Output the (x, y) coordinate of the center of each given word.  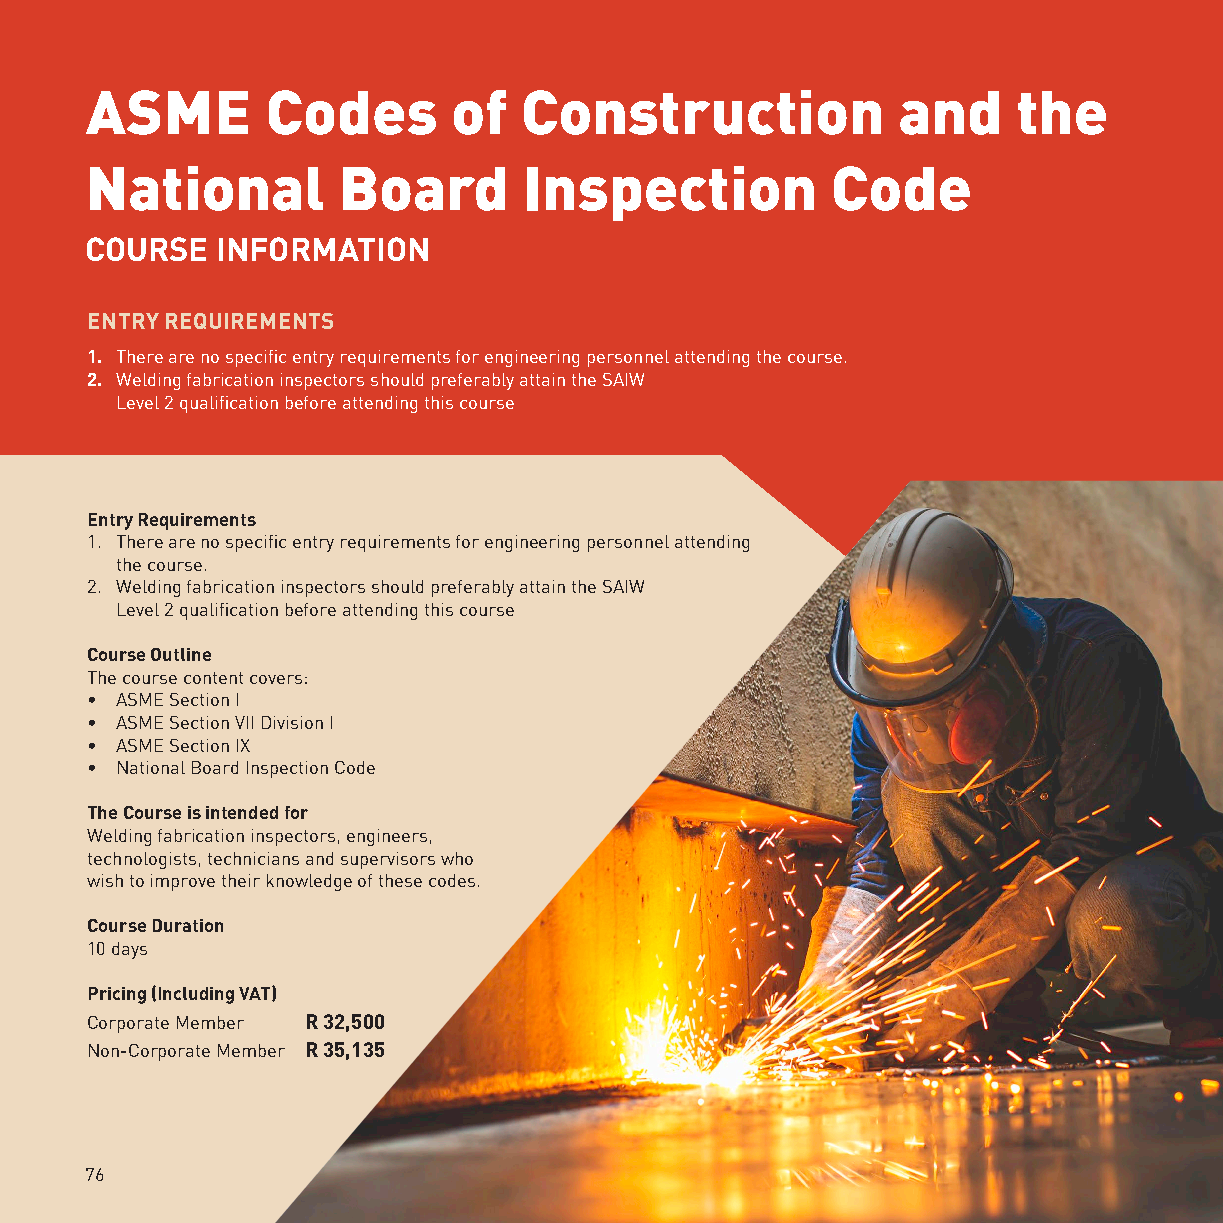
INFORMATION (323, 249)
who (457, 858)
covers (276, 679)
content (213, 678)
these (400, 880)
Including (196, 995)
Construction (702, 112)
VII (244, 722)
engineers (387, 837)
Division (292, 722)
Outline (181, 654)
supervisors (388, 860)
